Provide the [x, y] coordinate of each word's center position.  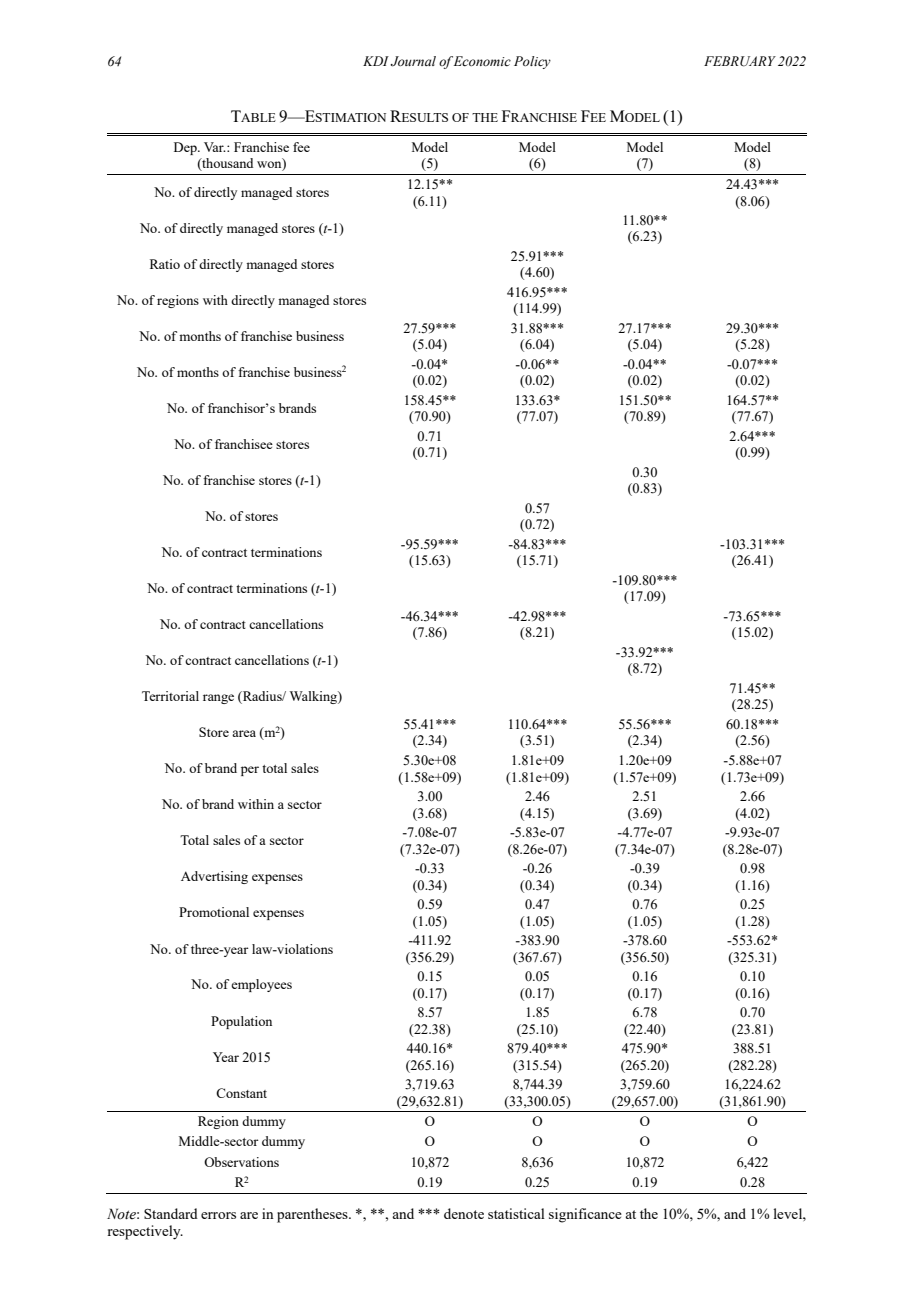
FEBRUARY [740, 61]
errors [218, 1215]
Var [215, 147]
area [244, 733]
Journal [413, 61]
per [250, 771]
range [218, 699]
